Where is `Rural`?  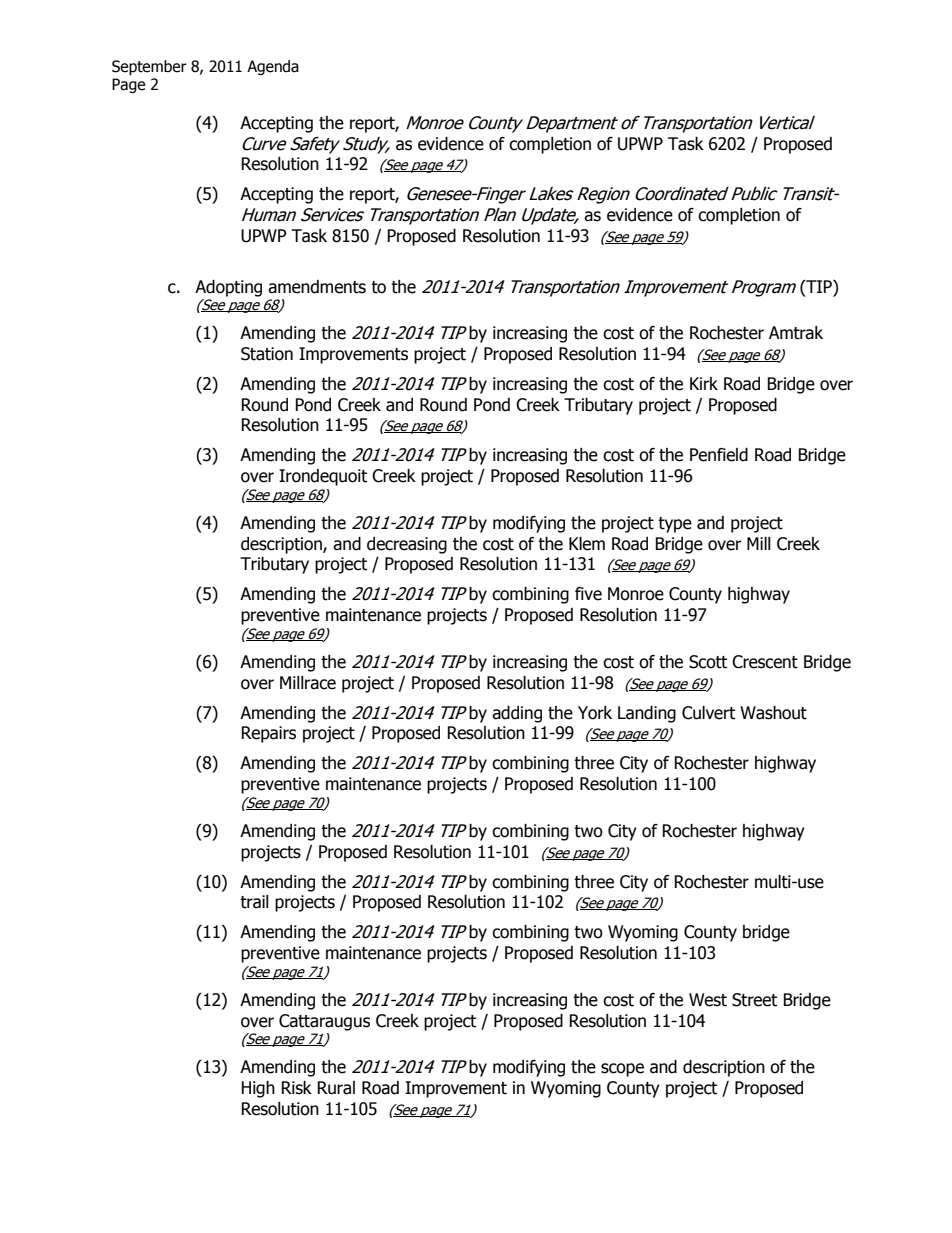
Rural is located at coordinates (336, 1088).
